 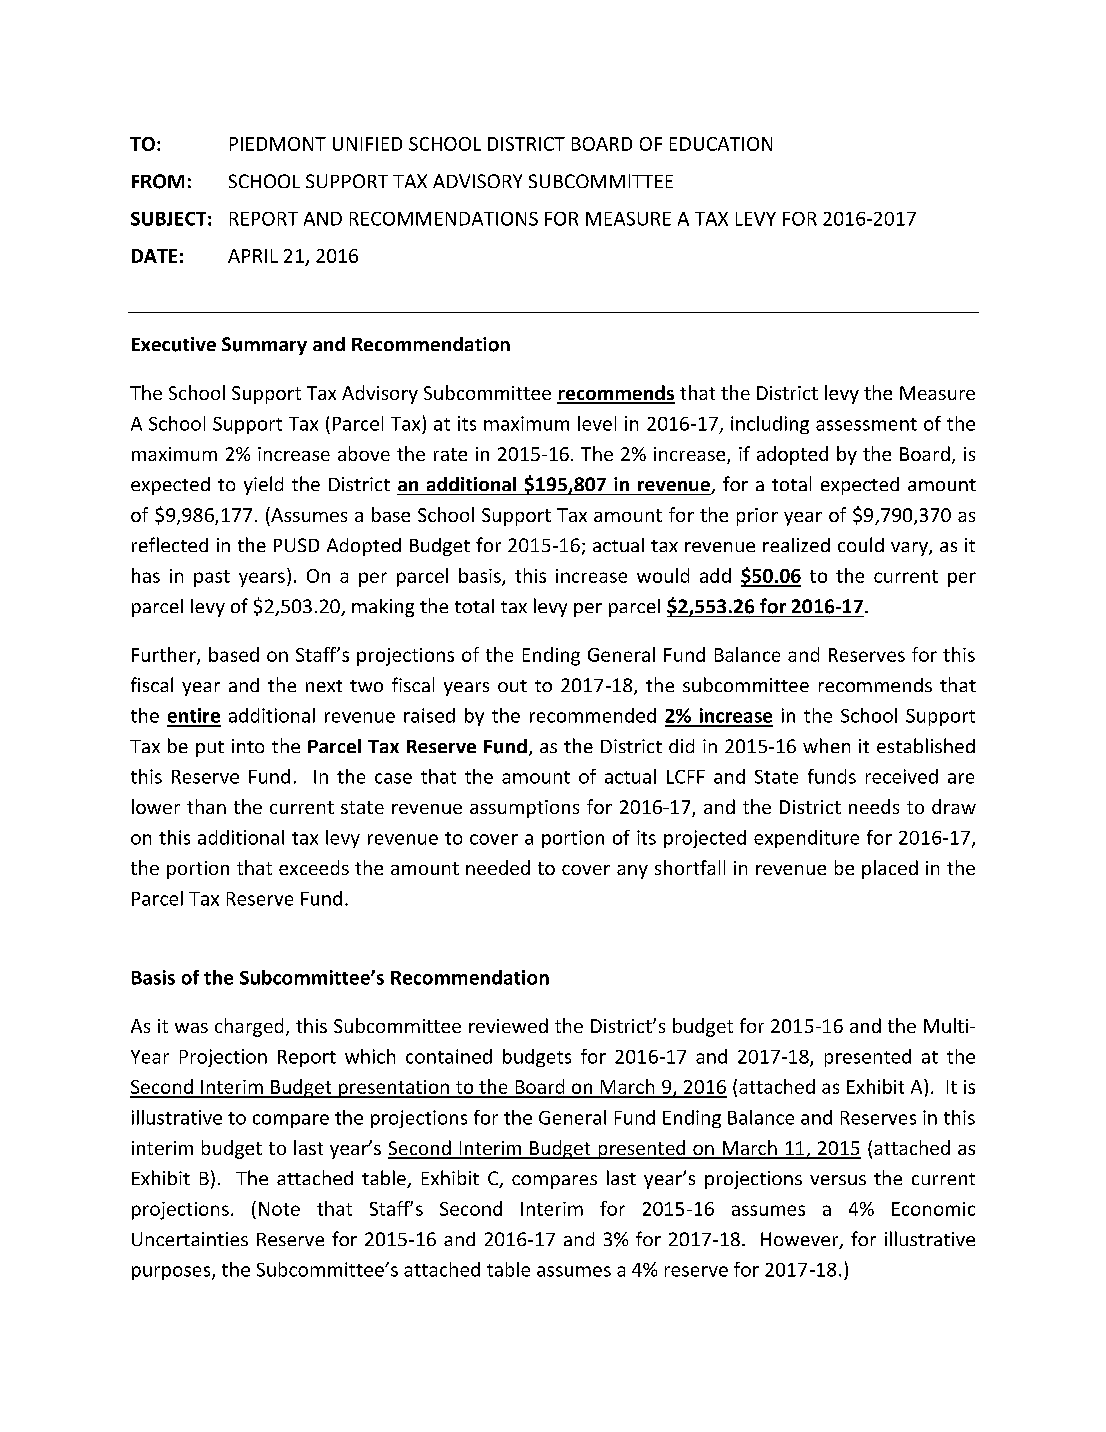 I want to click on needed, so click(x=498, y=867).
